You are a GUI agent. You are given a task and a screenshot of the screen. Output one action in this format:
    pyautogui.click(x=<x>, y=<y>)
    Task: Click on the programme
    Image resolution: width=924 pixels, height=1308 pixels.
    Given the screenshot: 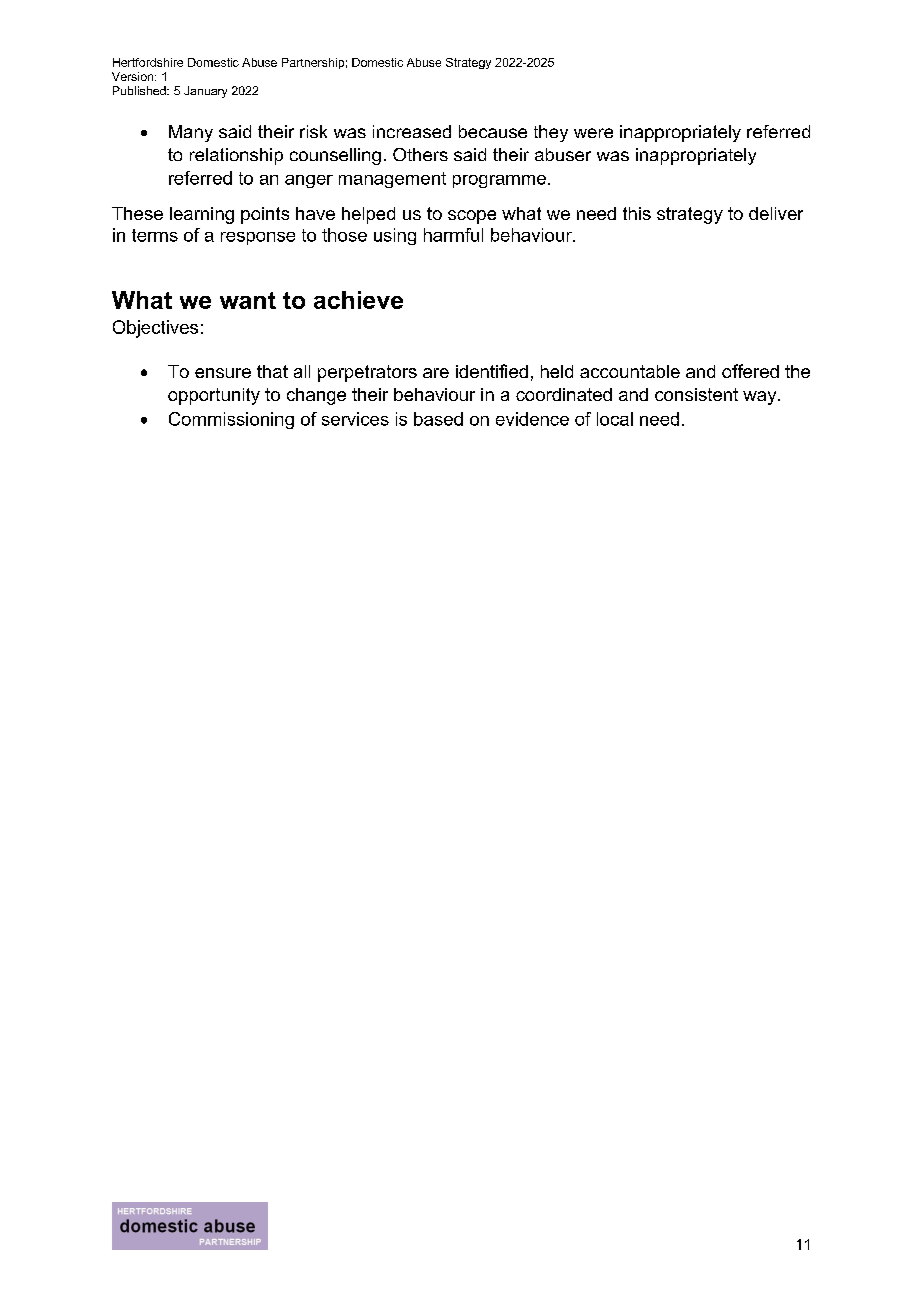 What is the action you would take?
    pyautogui.click(x=499, y=181)
